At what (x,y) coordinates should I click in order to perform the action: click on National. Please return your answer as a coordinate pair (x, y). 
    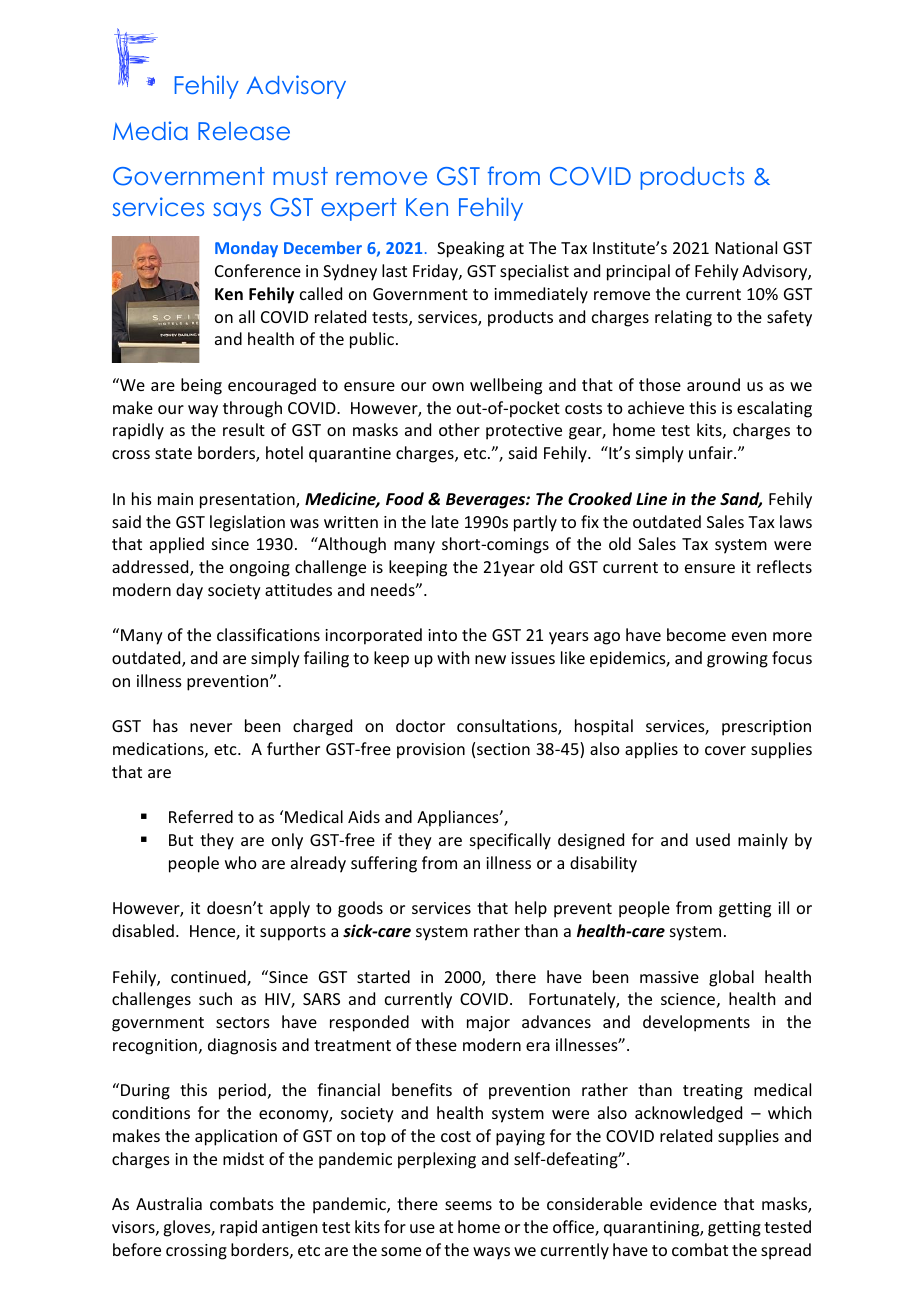
    Looking at the image, I should click on (746, 247).
